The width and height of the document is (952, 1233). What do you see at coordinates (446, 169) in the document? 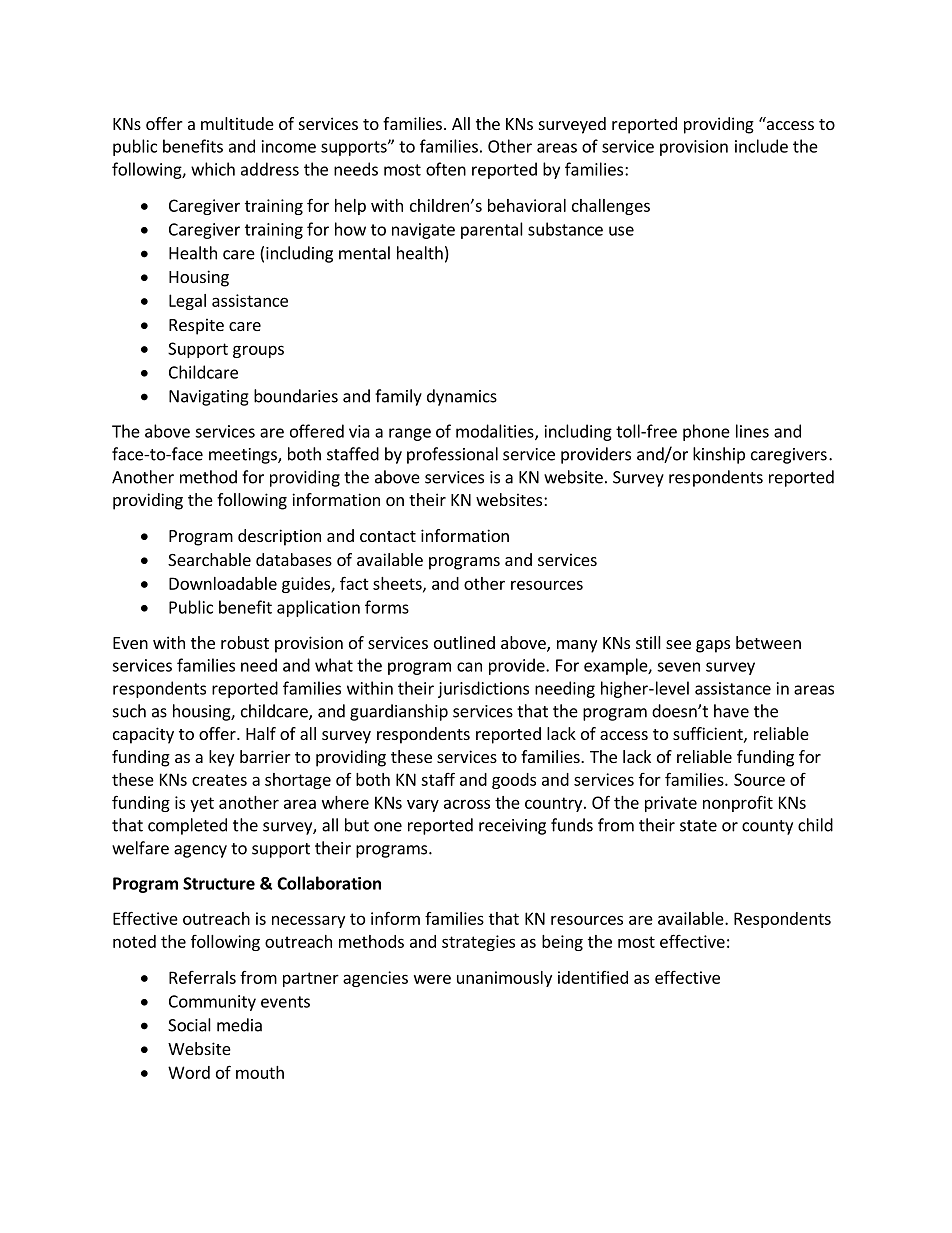
I see `often` at bounding box center [446, 169].
